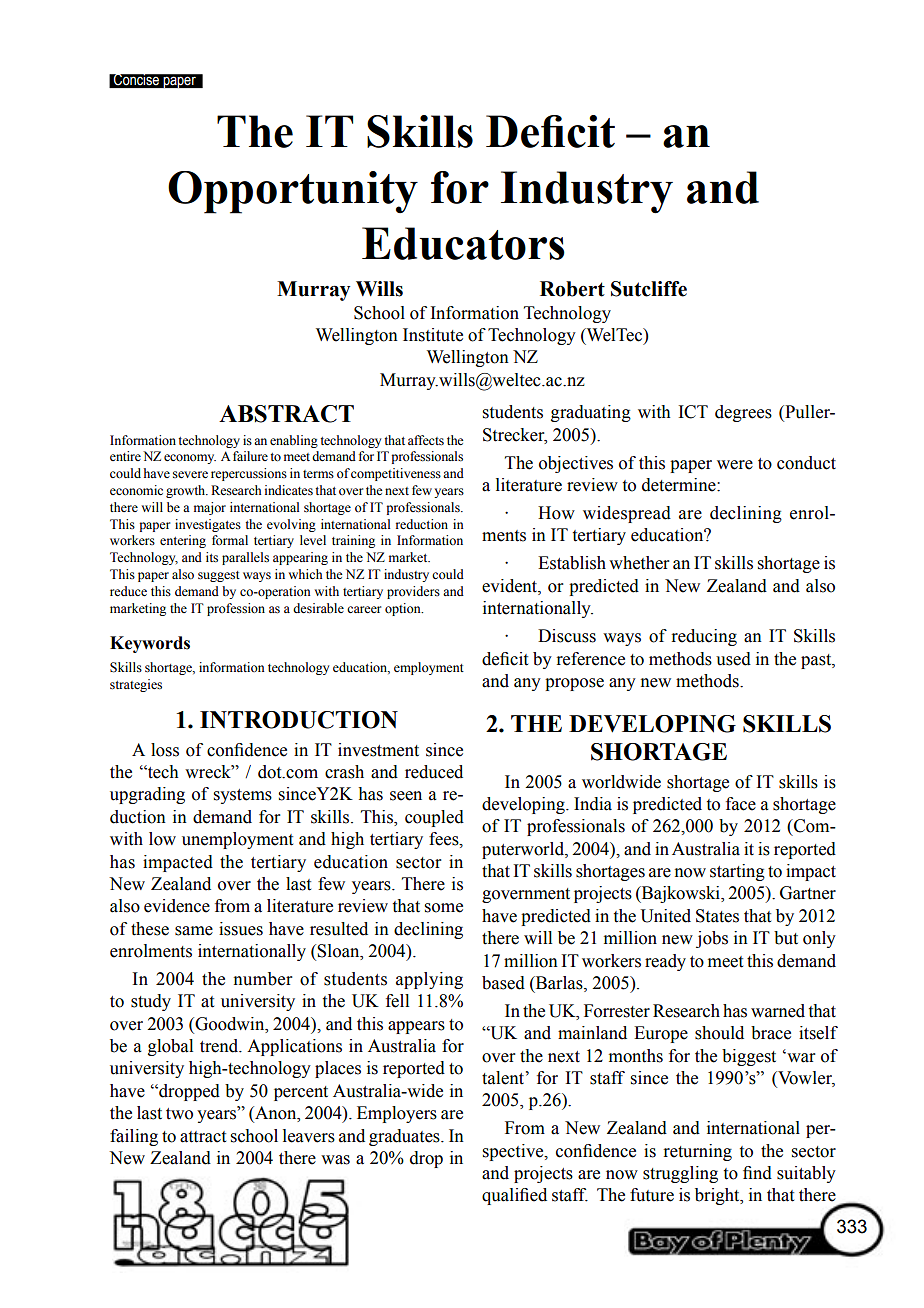 The image size is (924, 1308). What do you see at coordinates (405, 1137) in the screenshot?
I see `graduates` at bounding box center [405, 1137].
